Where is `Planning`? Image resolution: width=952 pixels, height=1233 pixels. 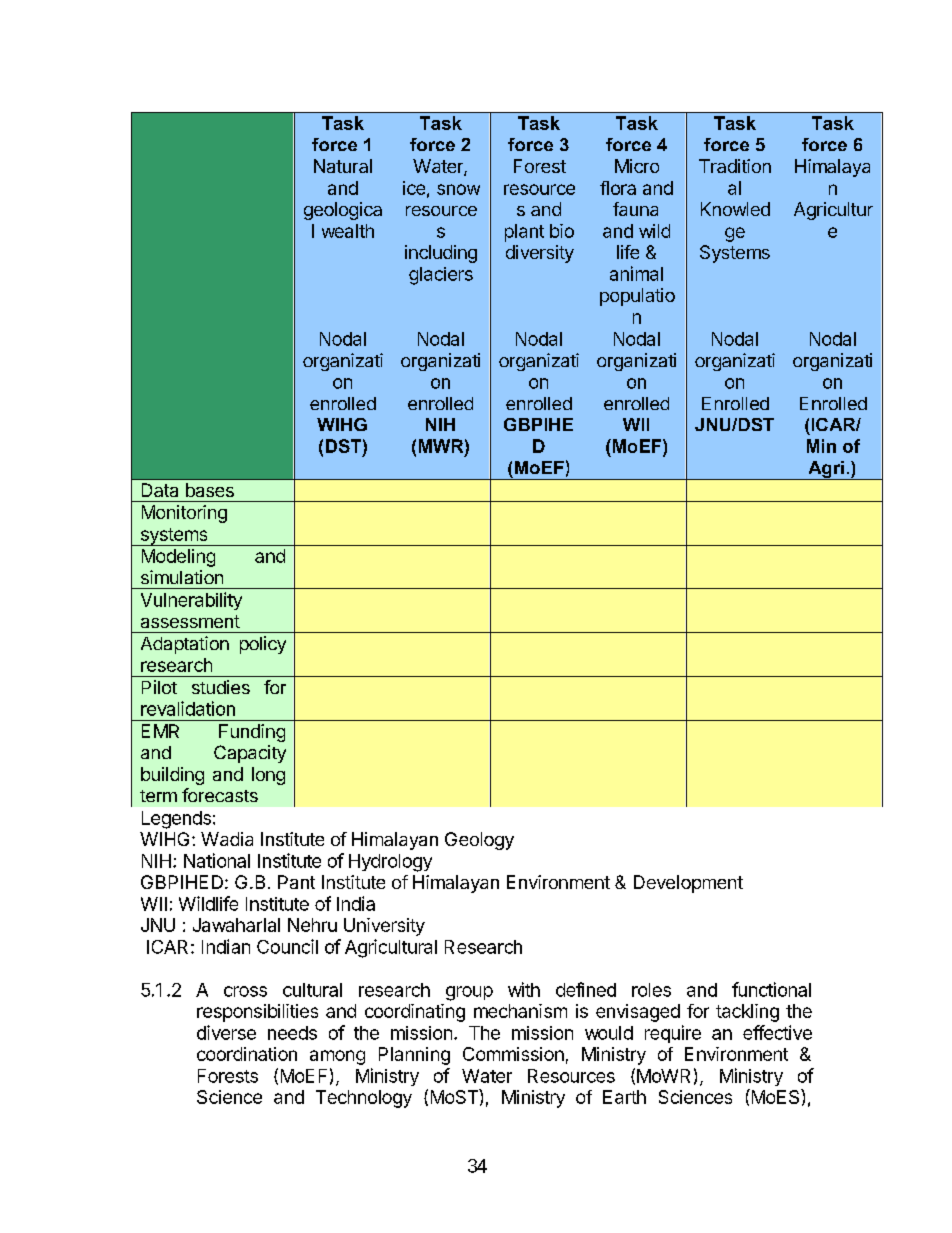 Planning is located at coordinates (414, 1056).
